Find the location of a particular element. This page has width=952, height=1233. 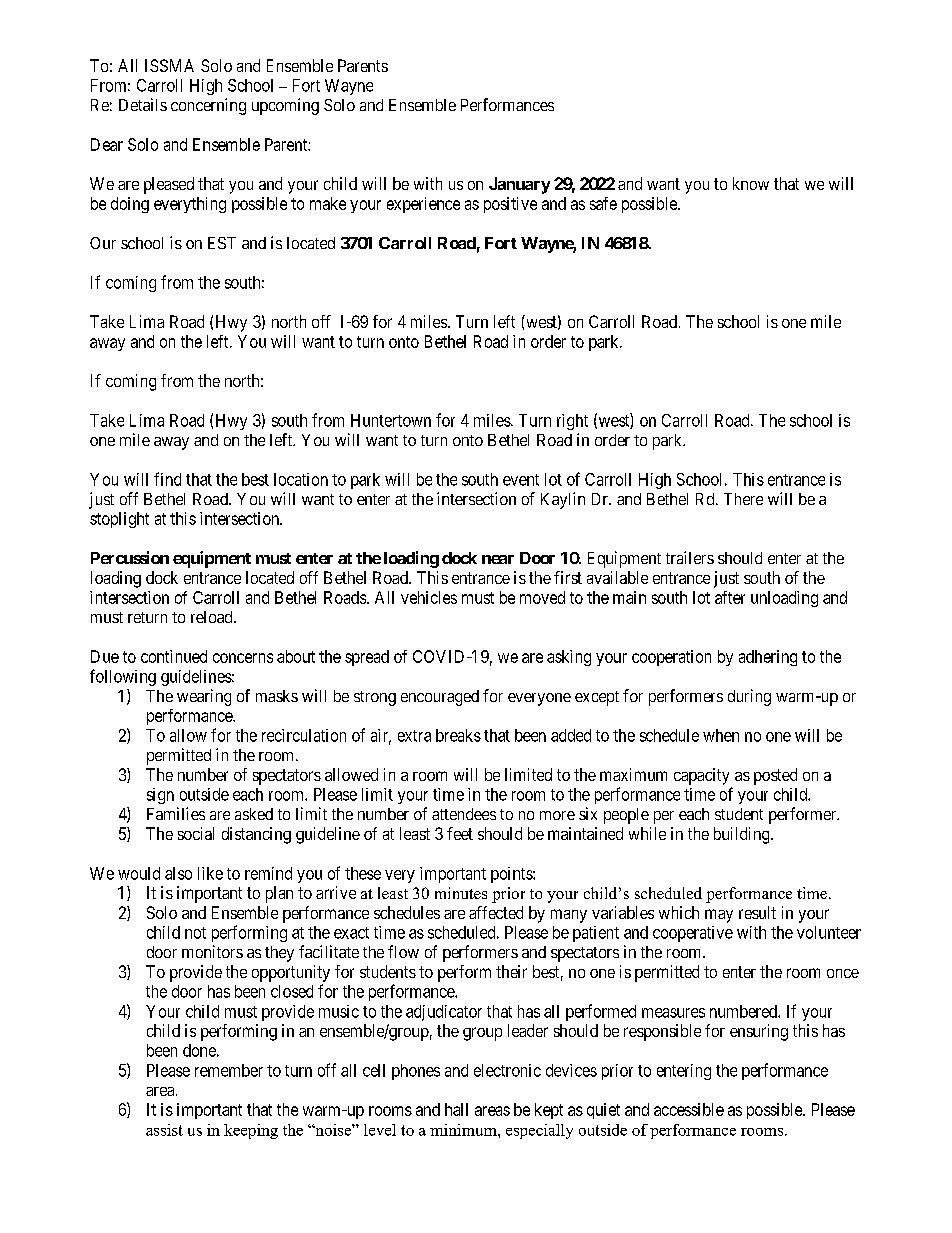

assist is located at coordinates (164, 1130).
